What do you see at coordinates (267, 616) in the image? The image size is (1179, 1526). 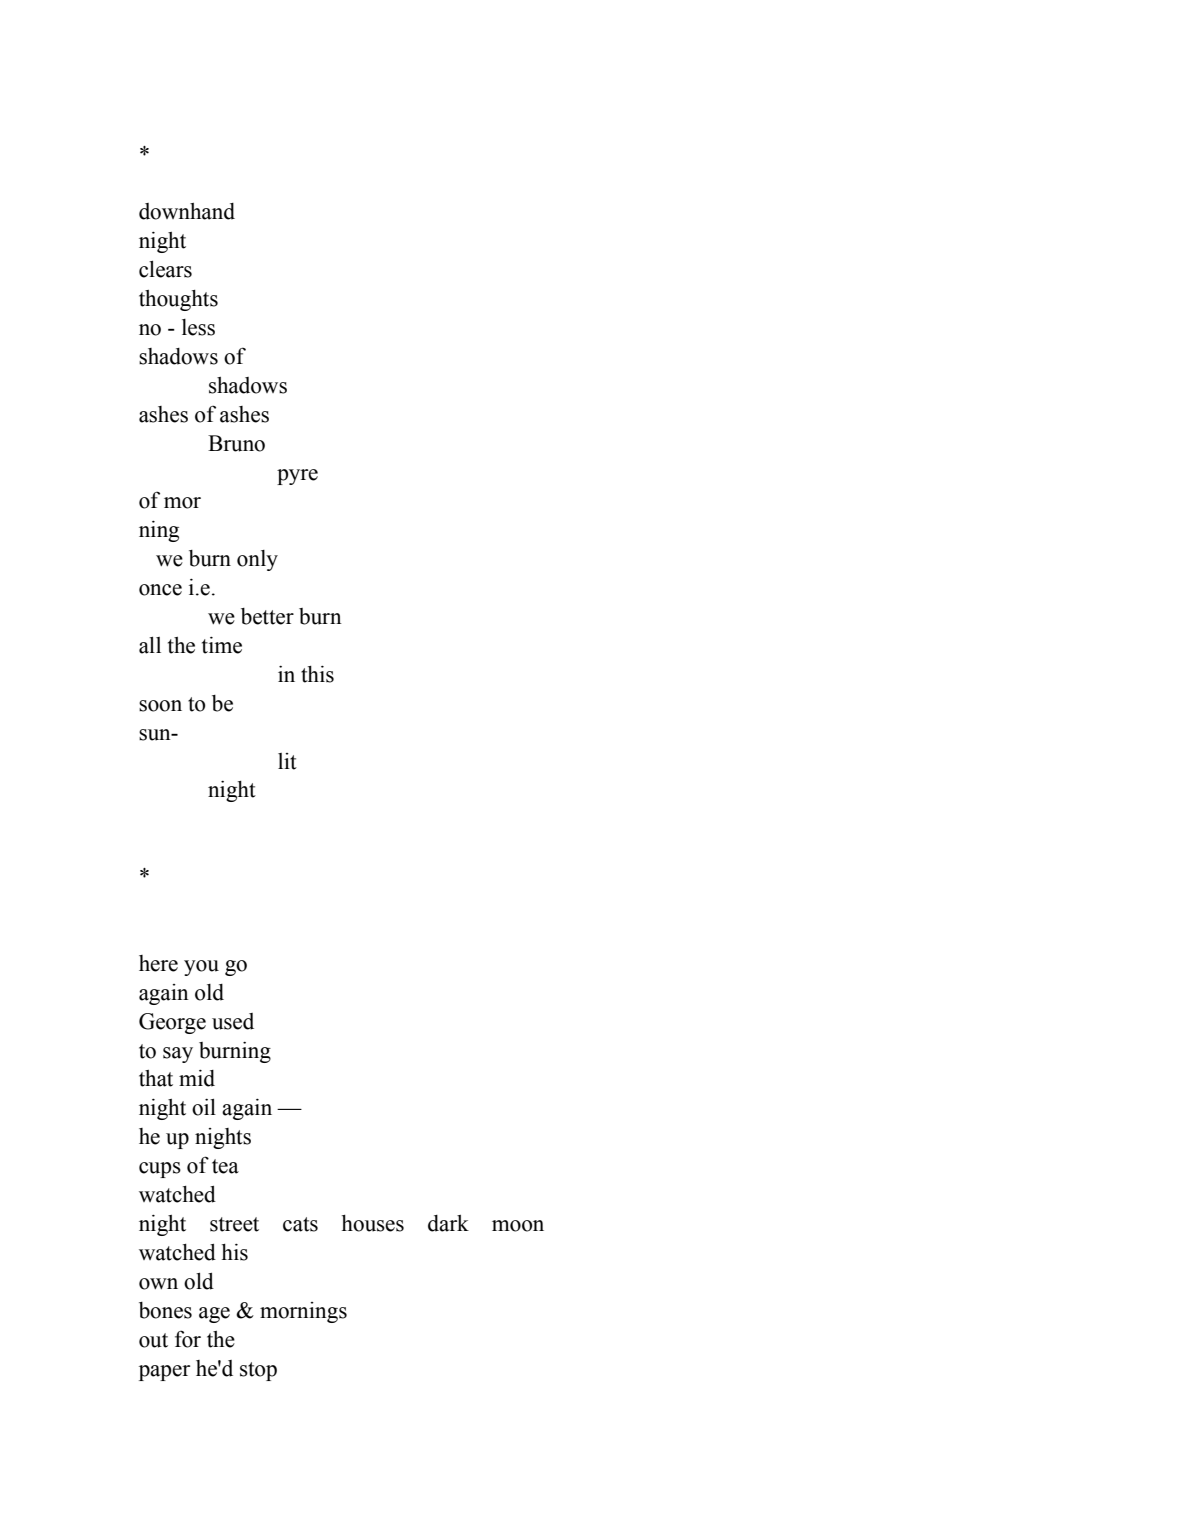 I see `better` at bounding box center [267, 616].
